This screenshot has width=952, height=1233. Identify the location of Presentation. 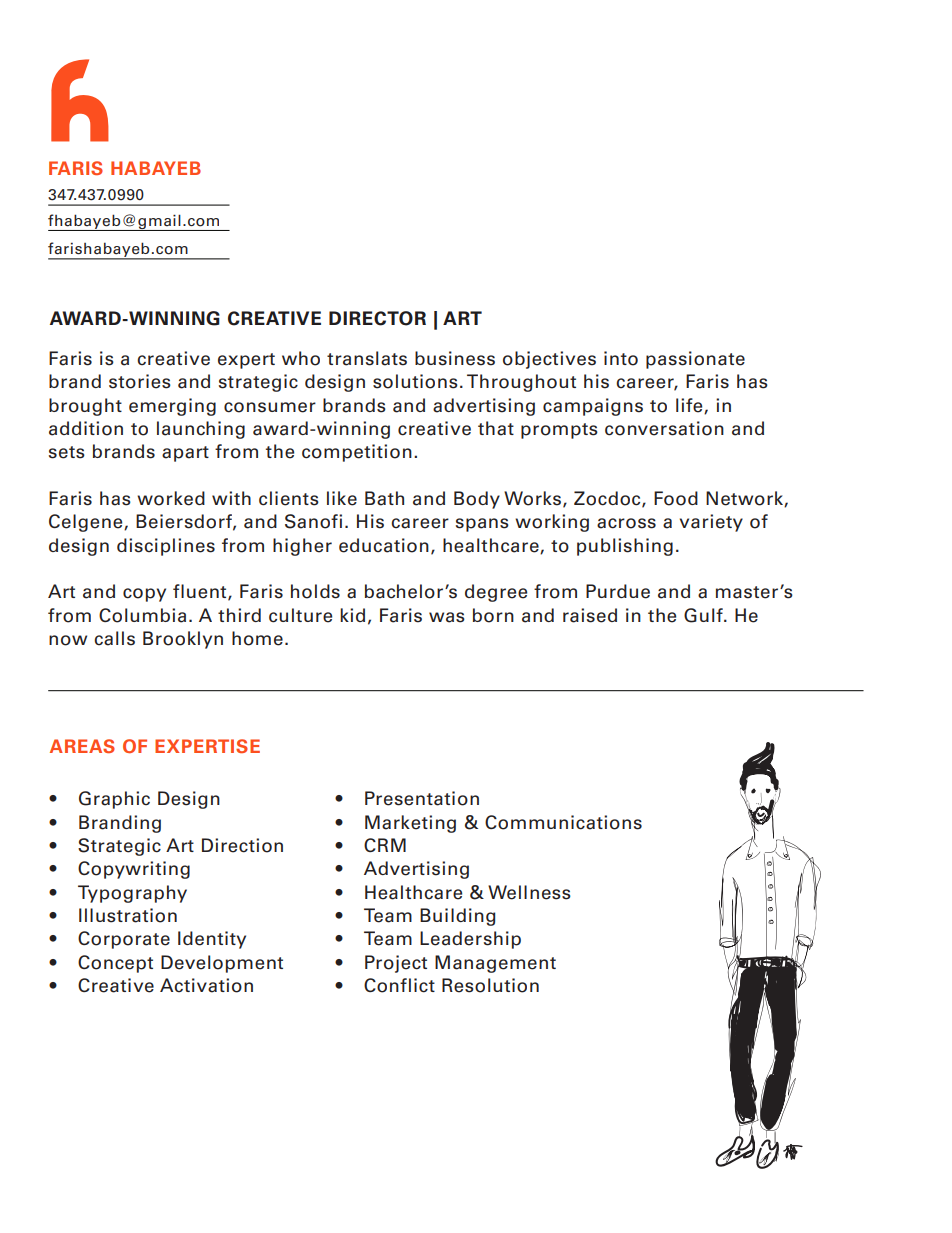
(422, 798).
